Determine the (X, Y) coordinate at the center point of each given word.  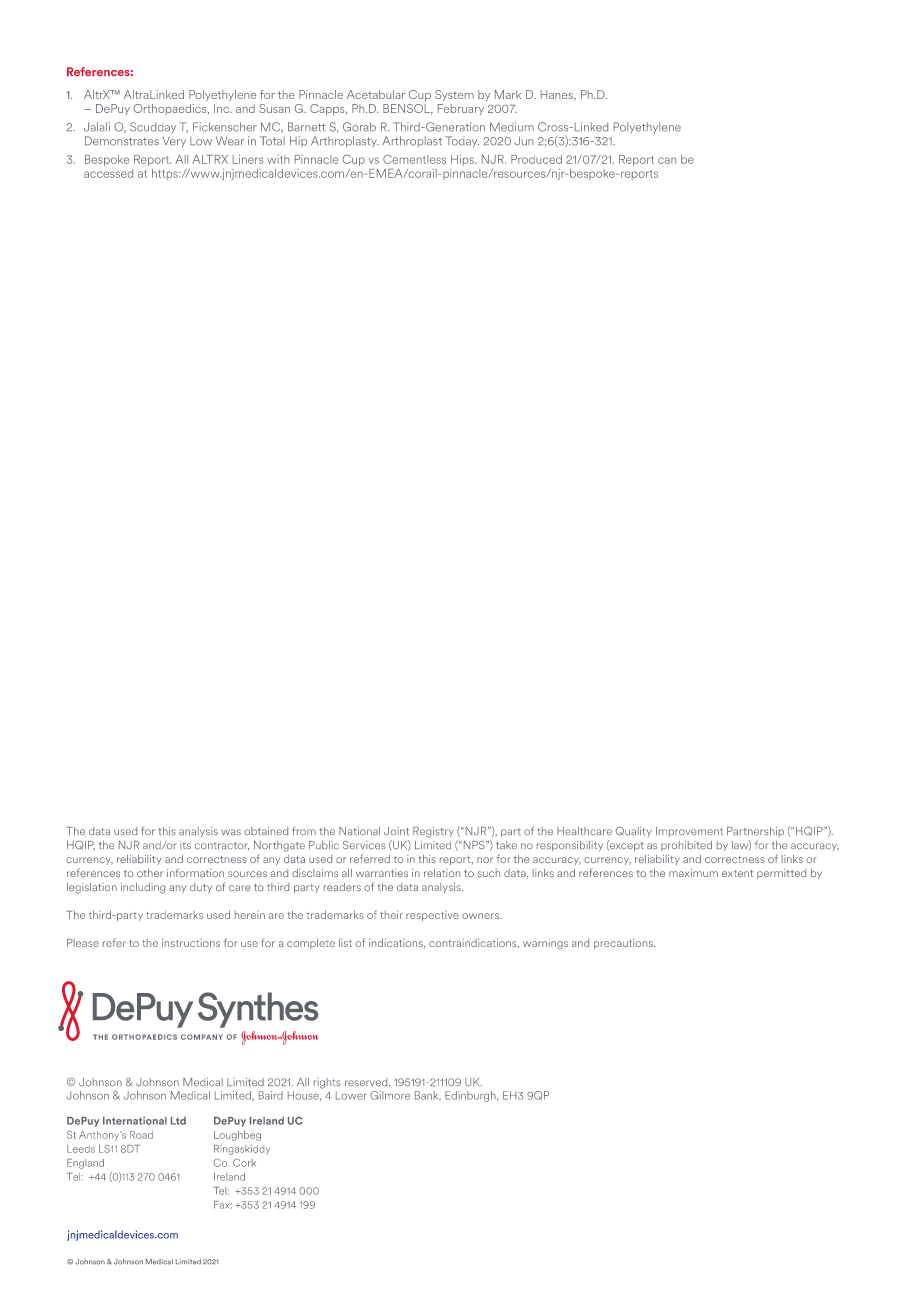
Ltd (178, 1121)
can (667, 160)
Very (174, 142)
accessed (108, 173)
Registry (433, 832)
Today (462, 142)
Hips (463, 160)
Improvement (689, 832)
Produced (536, 159)
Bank (428, 1096)
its (185, 845)
